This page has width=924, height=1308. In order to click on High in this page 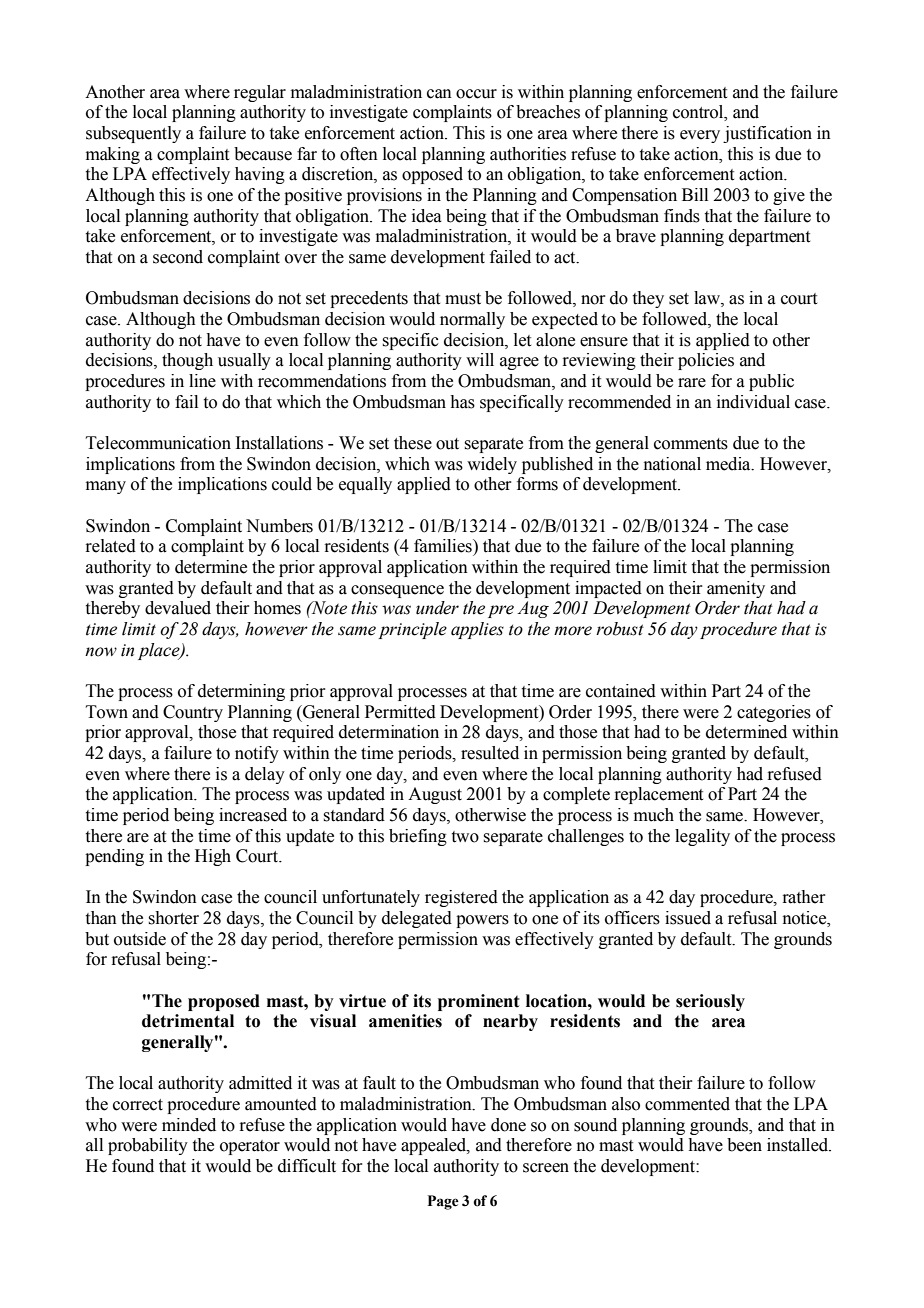, I will do `click(213, 857)`.
